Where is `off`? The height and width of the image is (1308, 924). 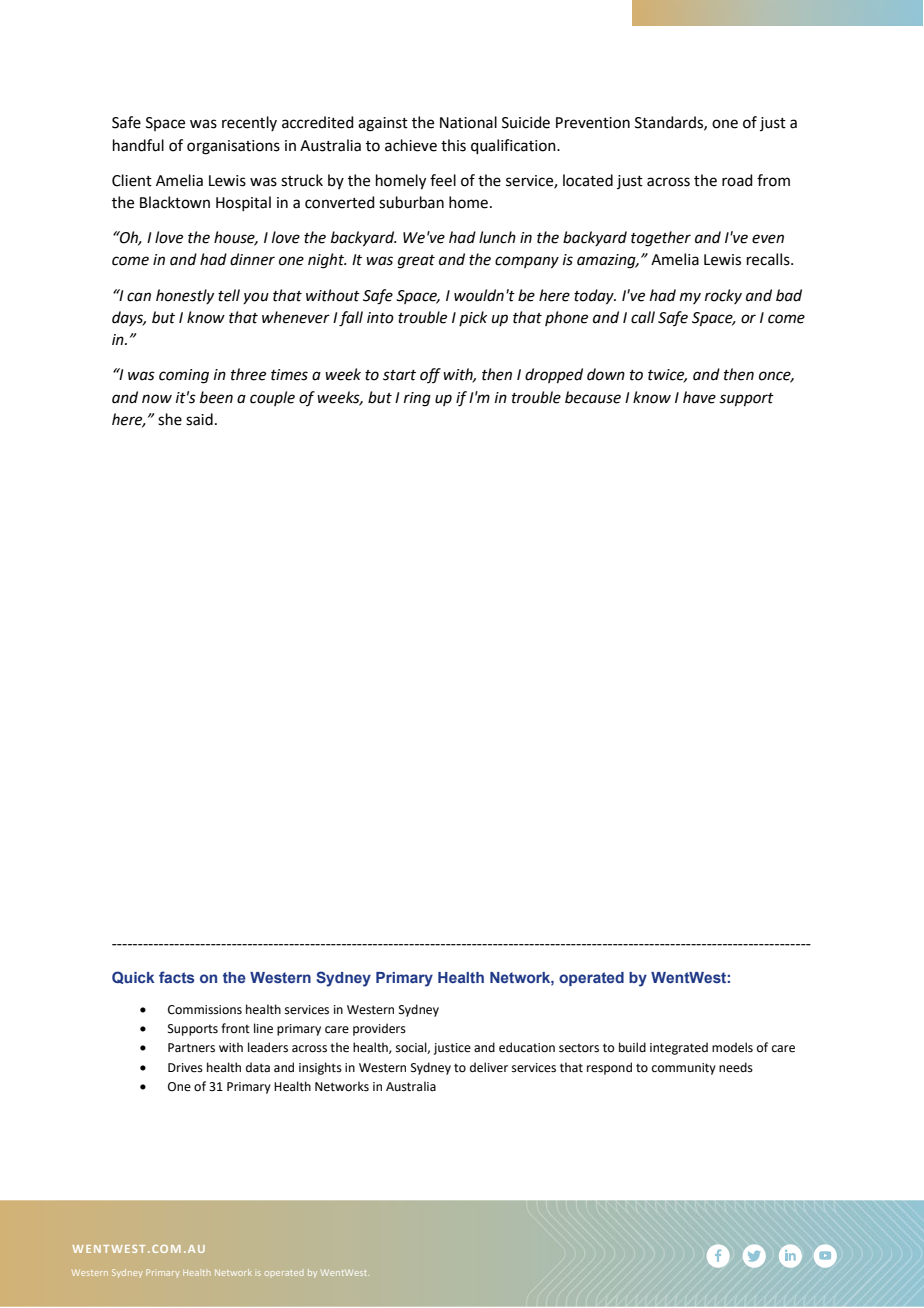
off is located at coordinates (430, 375).
